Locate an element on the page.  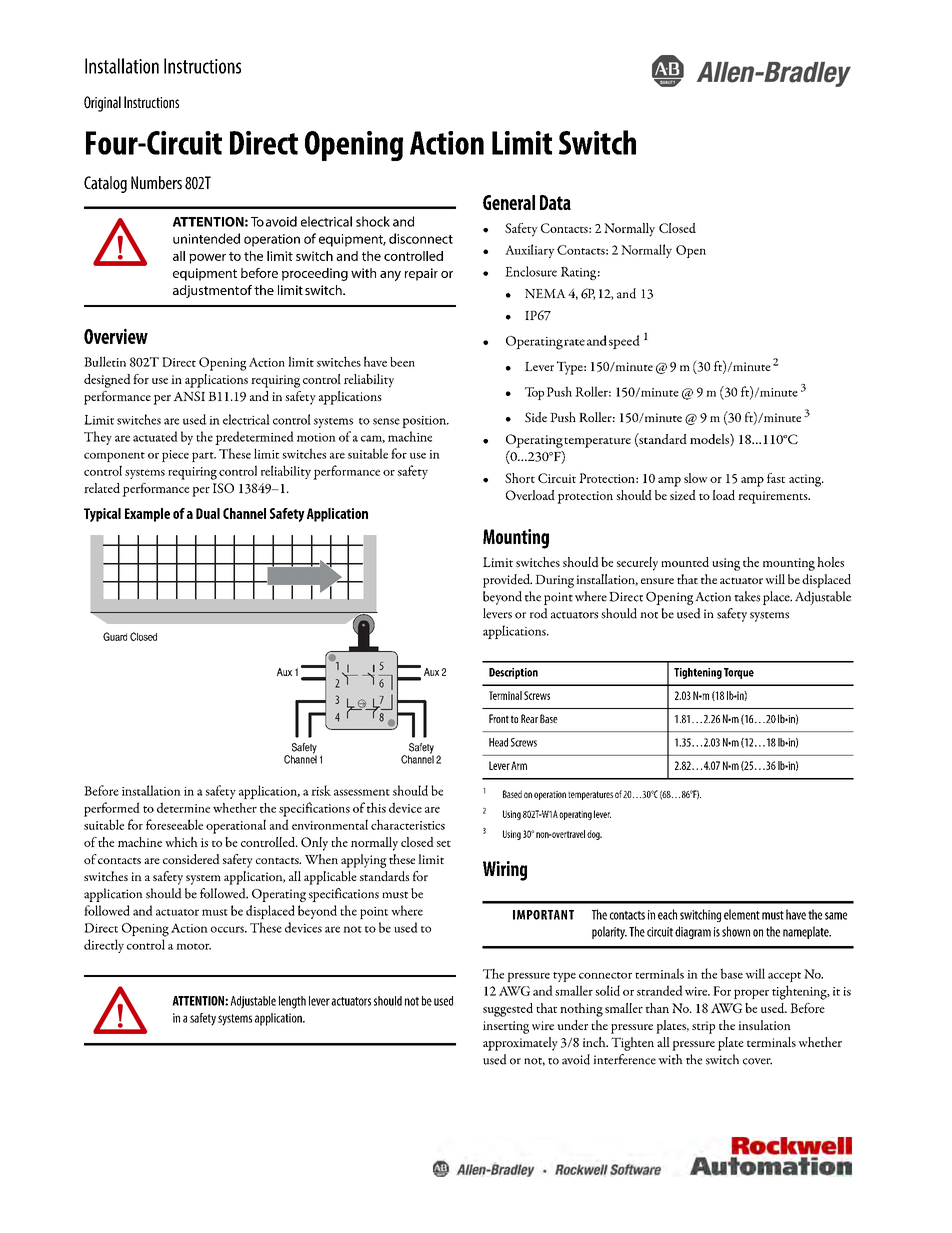
General is located at coordinates (509, 202).
